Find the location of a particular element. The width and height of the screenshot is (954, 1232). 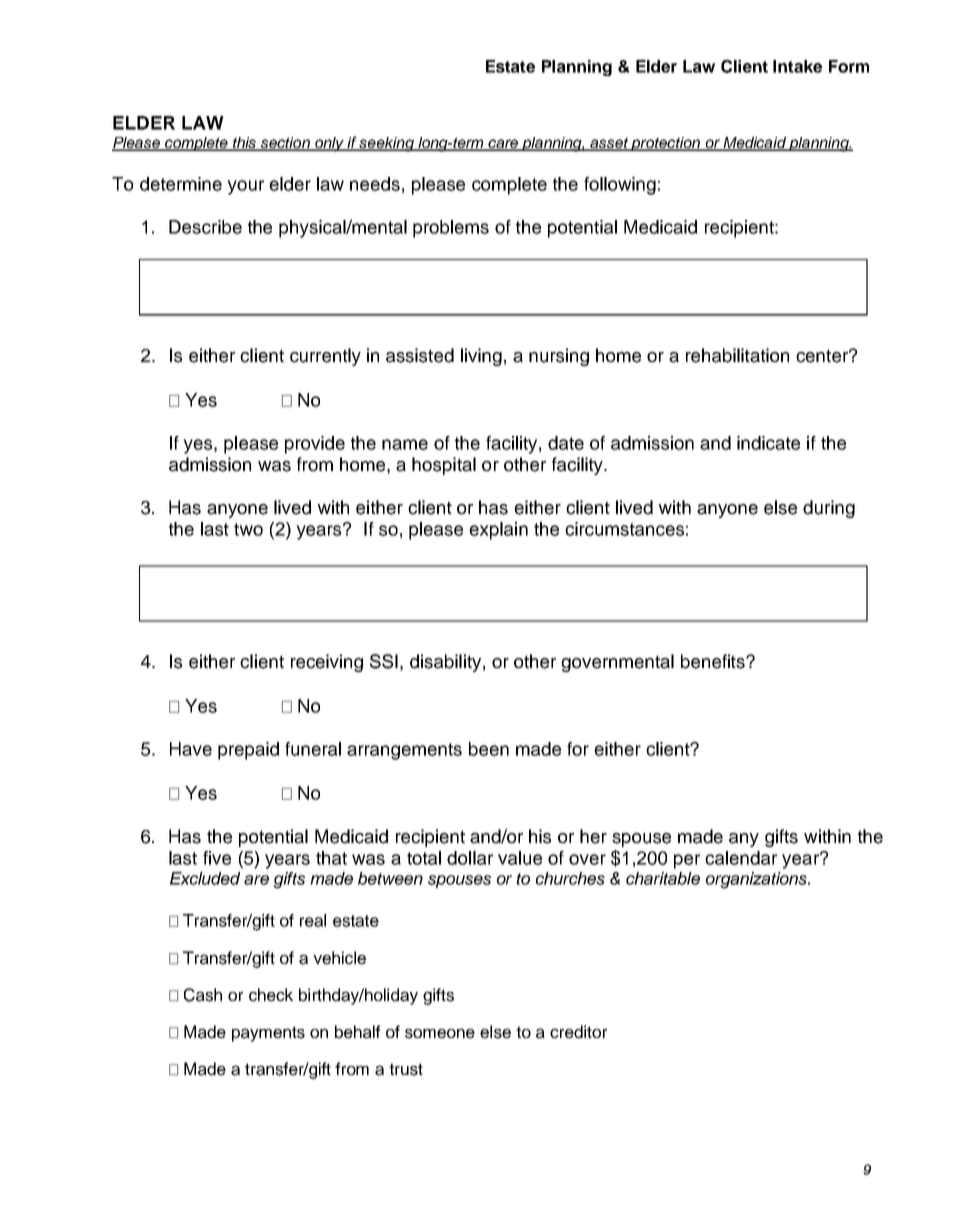

rehabilitation is located at coordinates (737, 355).
